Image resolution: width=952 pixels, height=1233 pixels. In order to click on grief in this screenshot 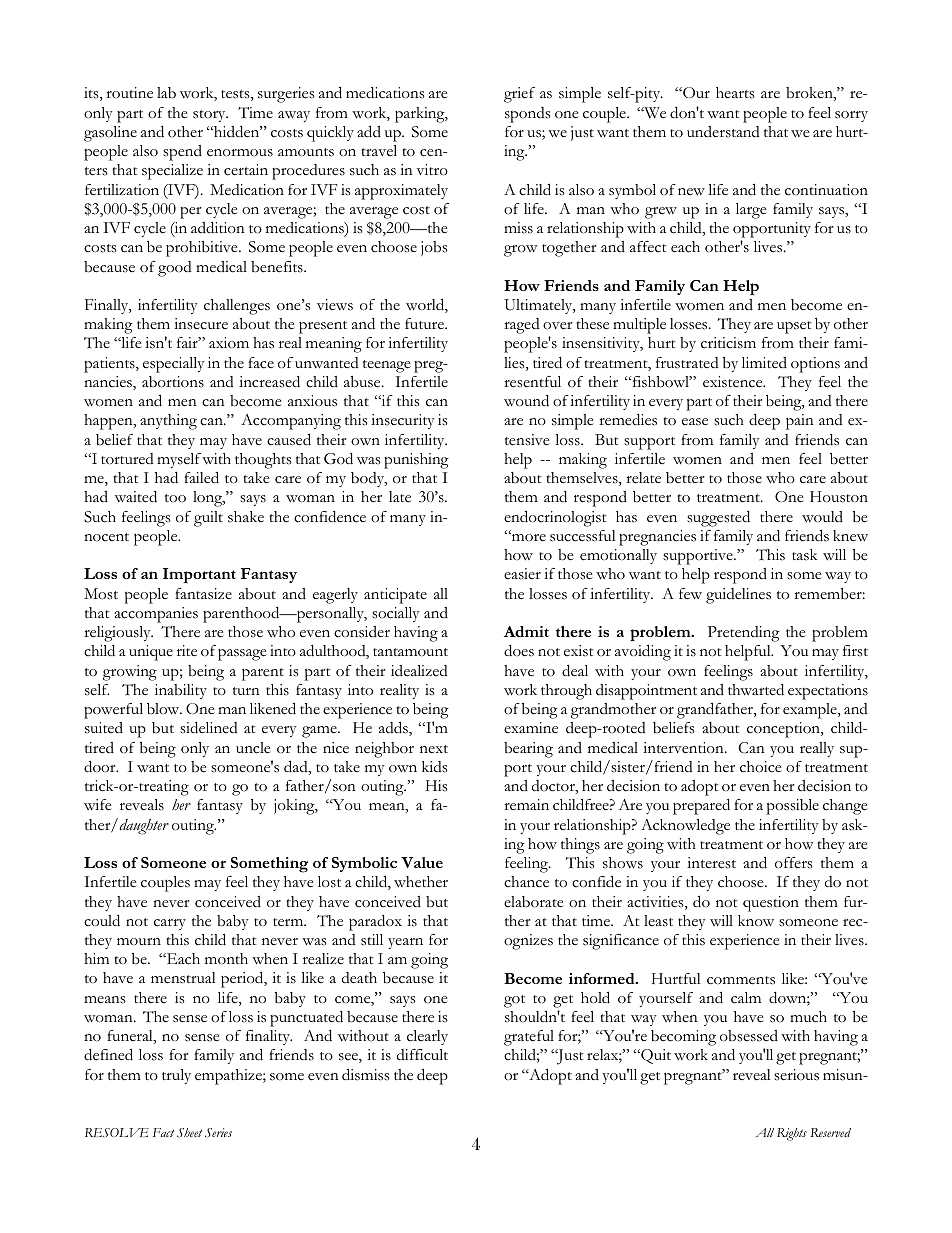, I will do `click(519, 95)`.
